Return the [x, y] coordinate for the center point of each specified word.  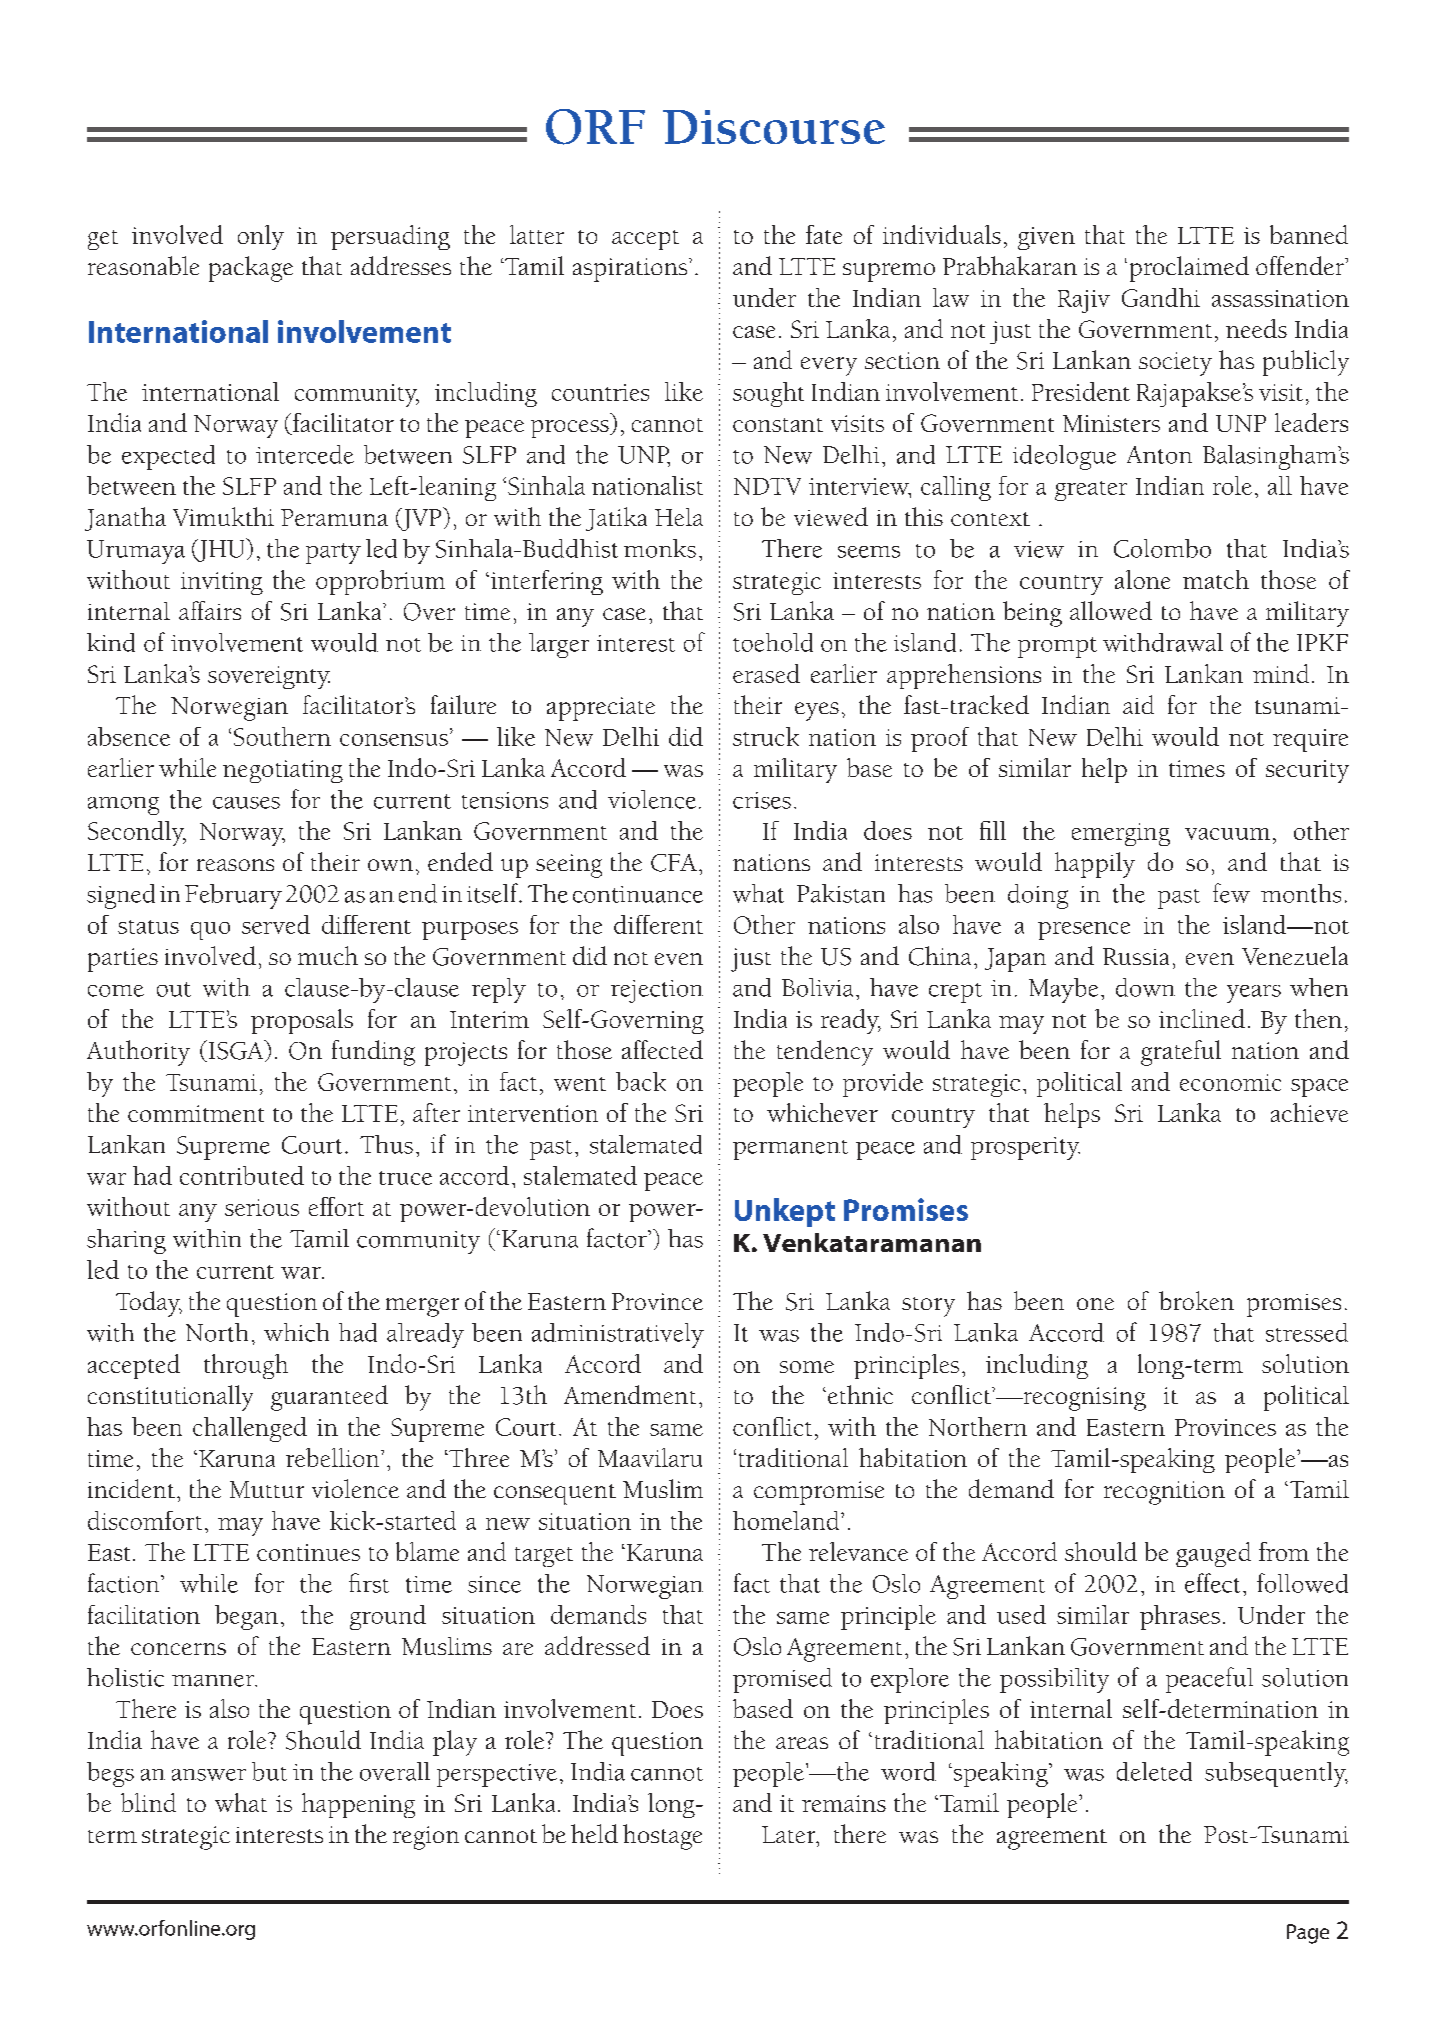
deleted [1154, 1771]
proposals [302, 1021]
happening [358, 1805]
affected [662, 1049]
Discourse [774, 127]
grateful [1181, 1053]
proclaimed [1189, 269]
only [261, 237]
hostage [662, 1837]
